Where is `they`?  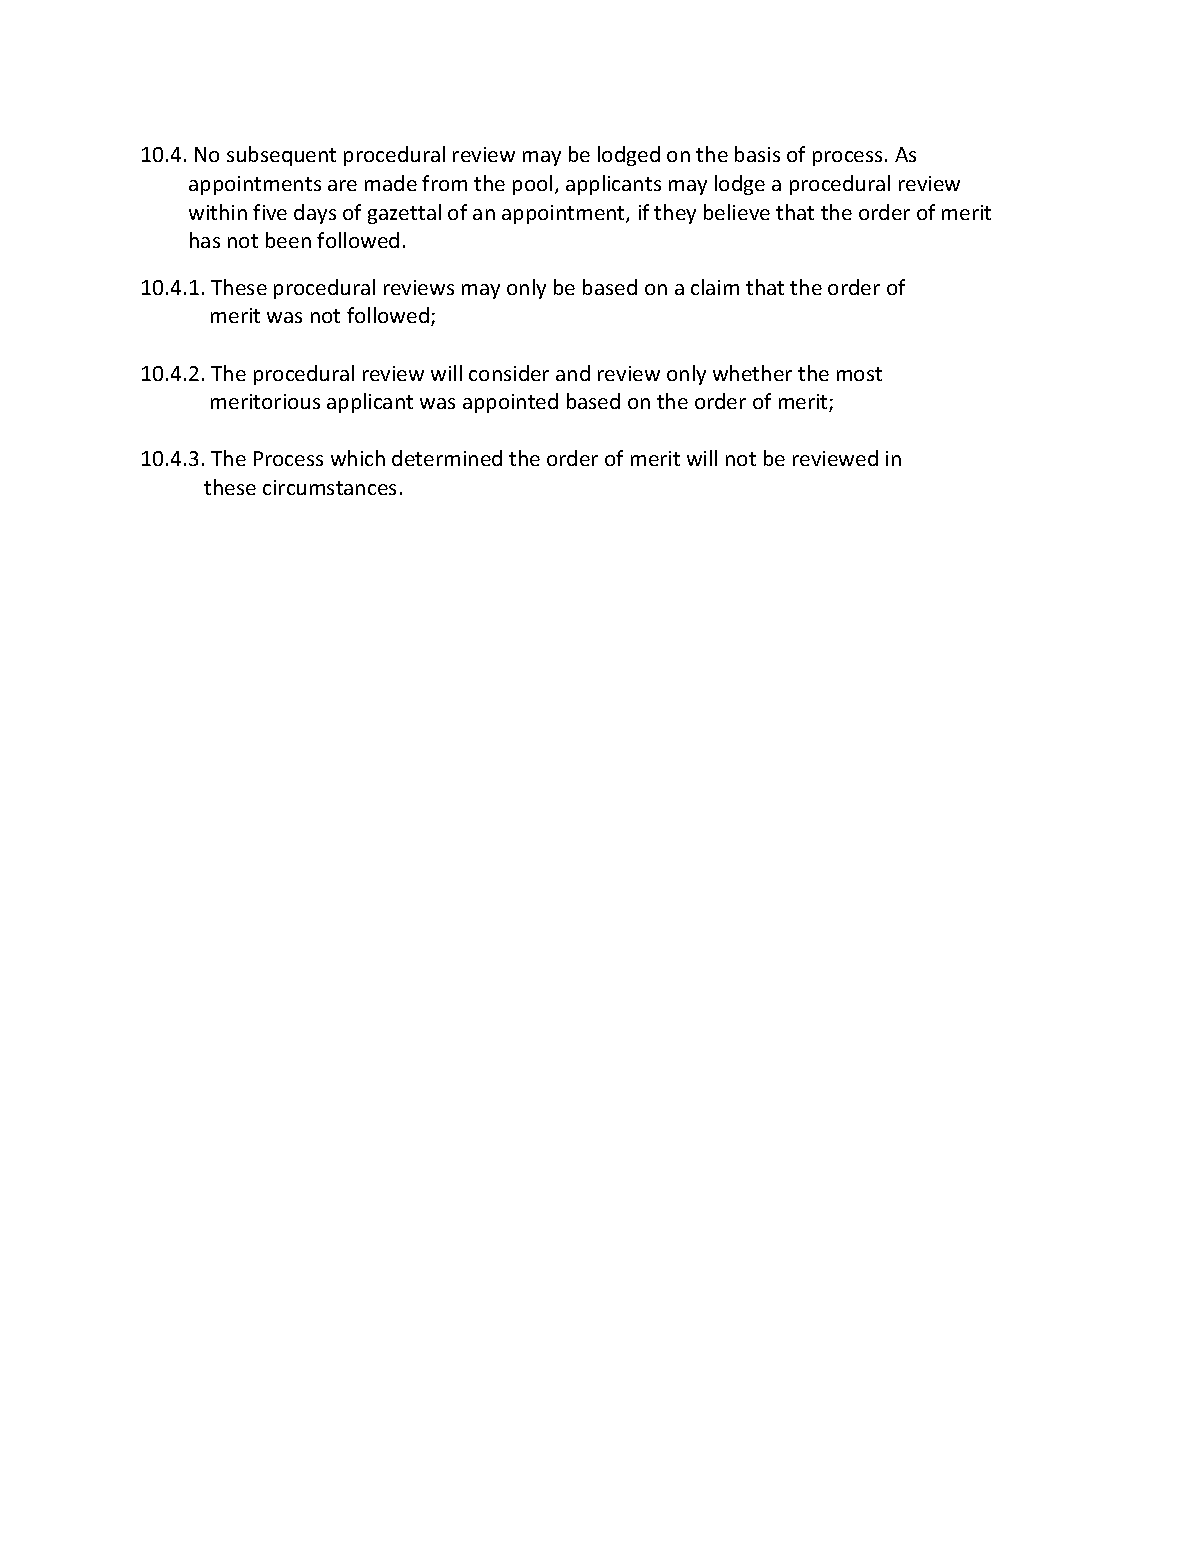 they is located at coordinates (675, 214).
